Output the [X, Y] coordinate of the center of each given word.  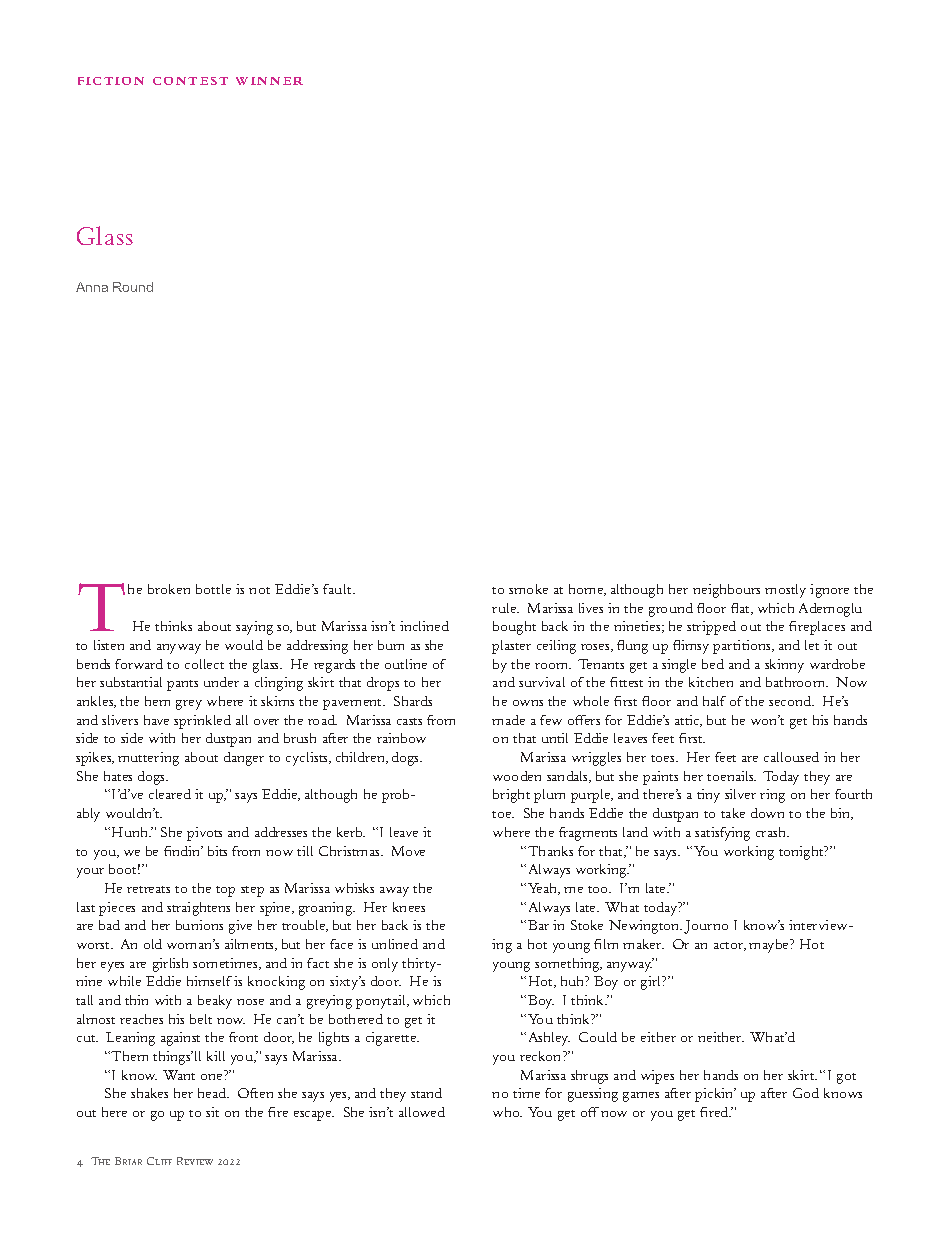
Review [195, 1161]
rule [505, 608]
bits [217, 851]
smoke [528, 589]
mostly [785, 591]
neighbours [726, 591]
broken [169, 589]
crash [772, 832]
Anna [92, 287]
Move [408, 851]
